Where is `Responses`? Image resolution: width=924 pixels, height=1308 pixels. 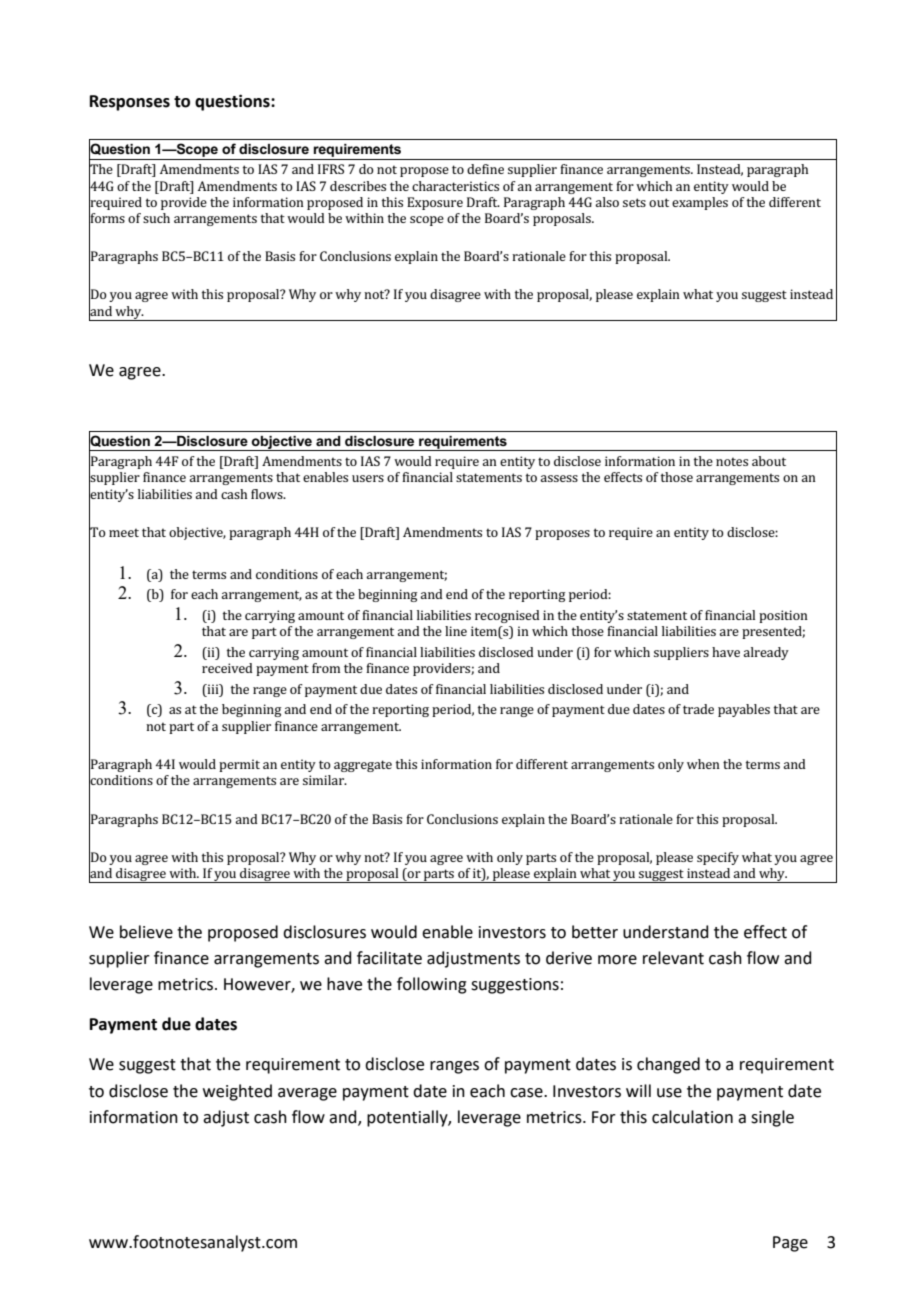 Responses is located at coordinates (130, 103).
